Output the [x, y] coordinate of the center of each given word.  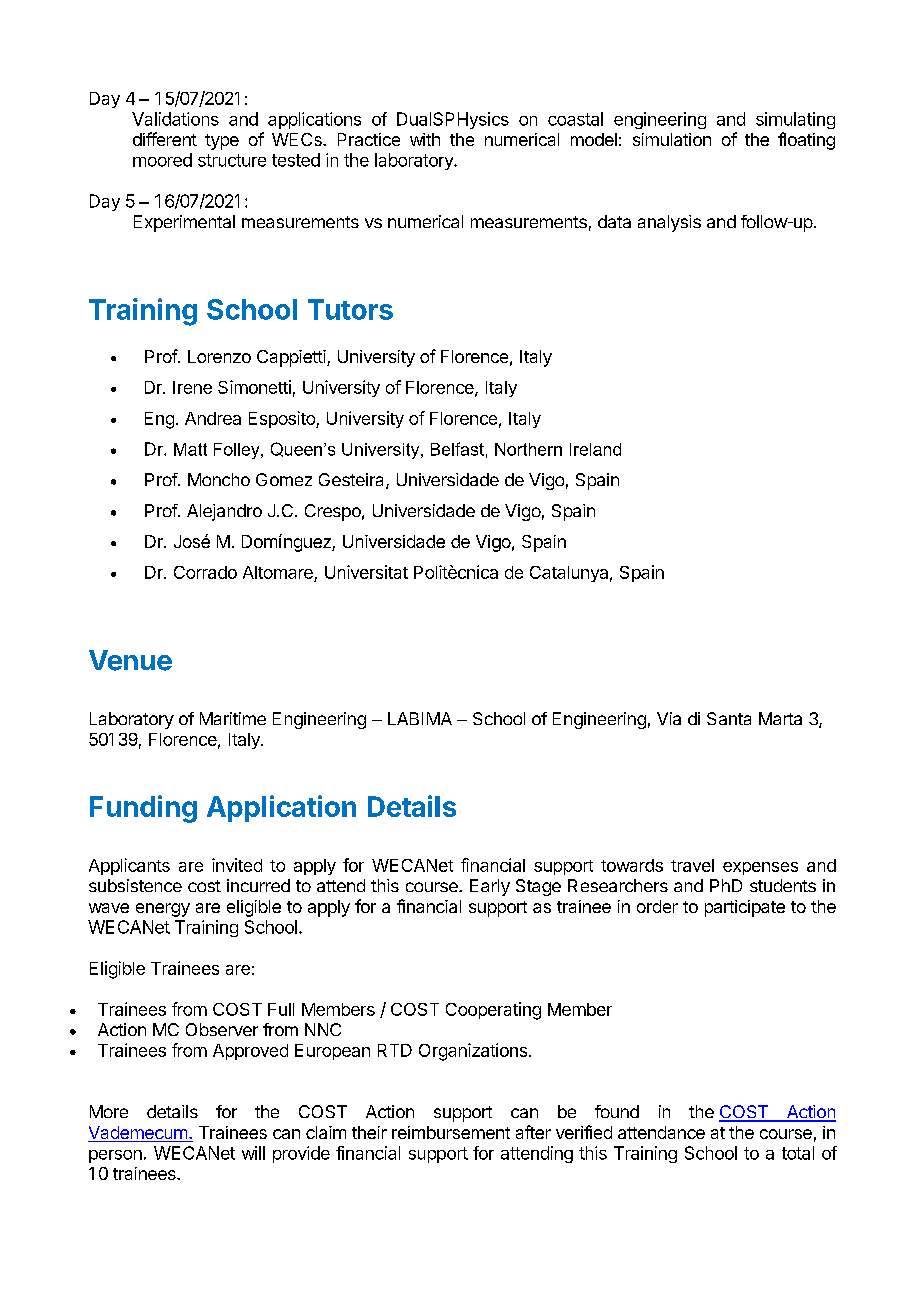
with [425, 139]
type [222, 142]
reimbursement [451, 1132]
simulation [672, 139]
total [798, 1153]
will [253, 1153]
